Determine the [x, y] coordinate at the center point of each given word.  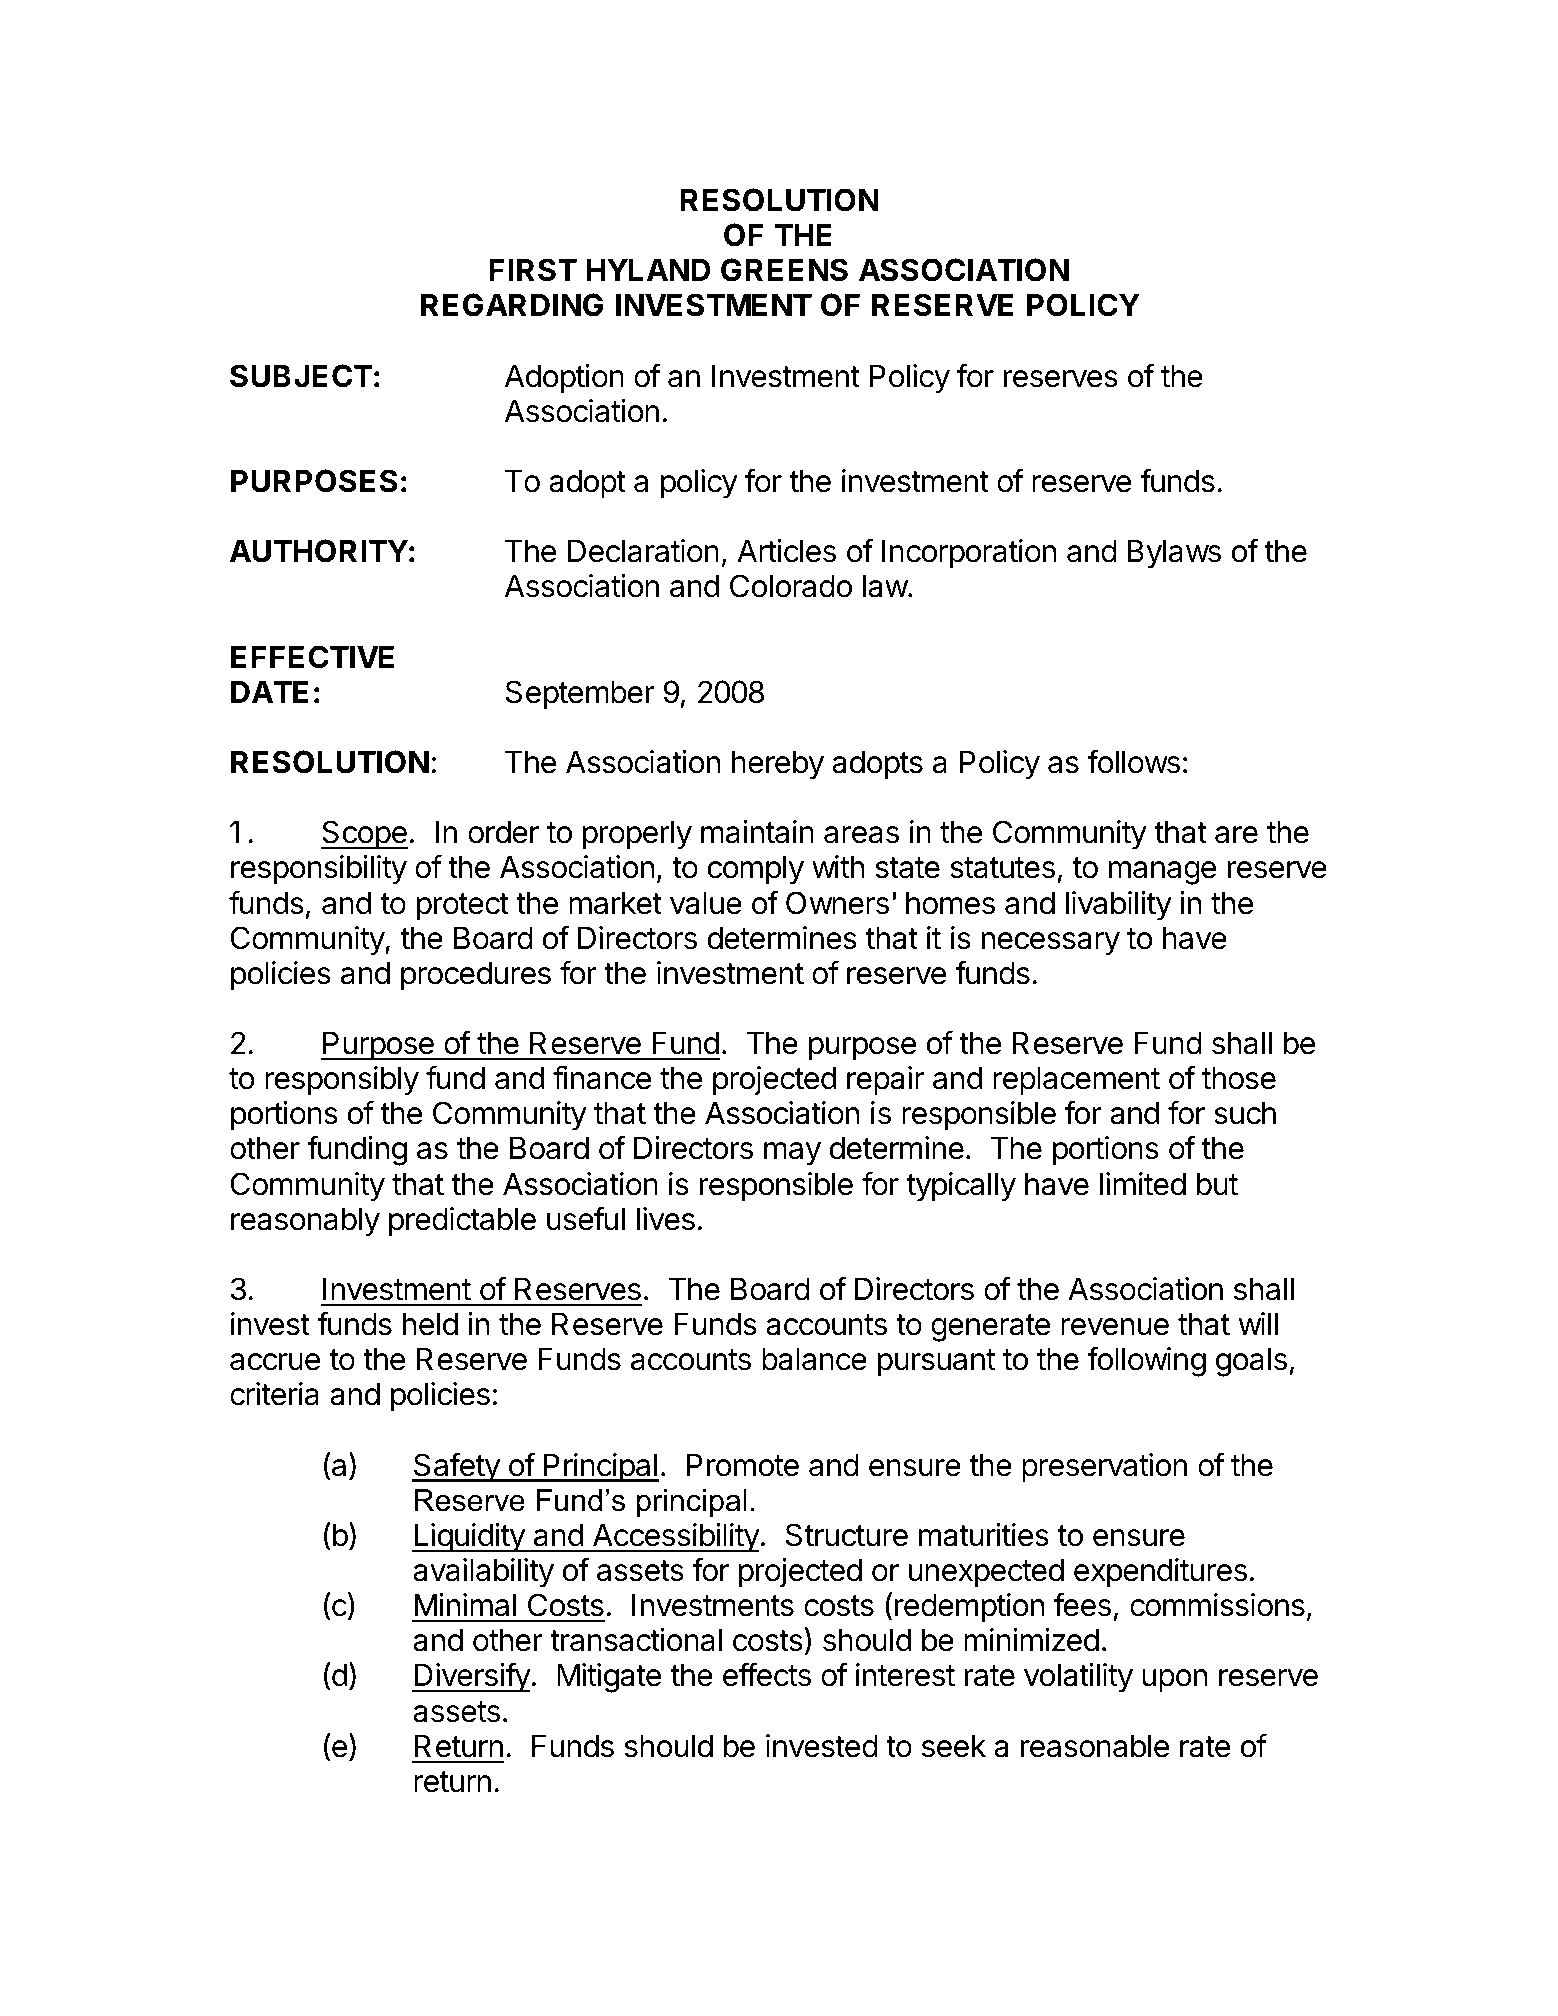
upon [1174, 1681]
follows [1133, 761]
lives [666, 1219]
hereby [778, 765]
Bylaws [1174, 554]
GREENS [784, 270]
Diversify [471, 1677]
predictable [462, 1222]
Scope [364, 835]
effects [767, 1674]
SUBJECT [301, 376]
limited [1143, 1184]
